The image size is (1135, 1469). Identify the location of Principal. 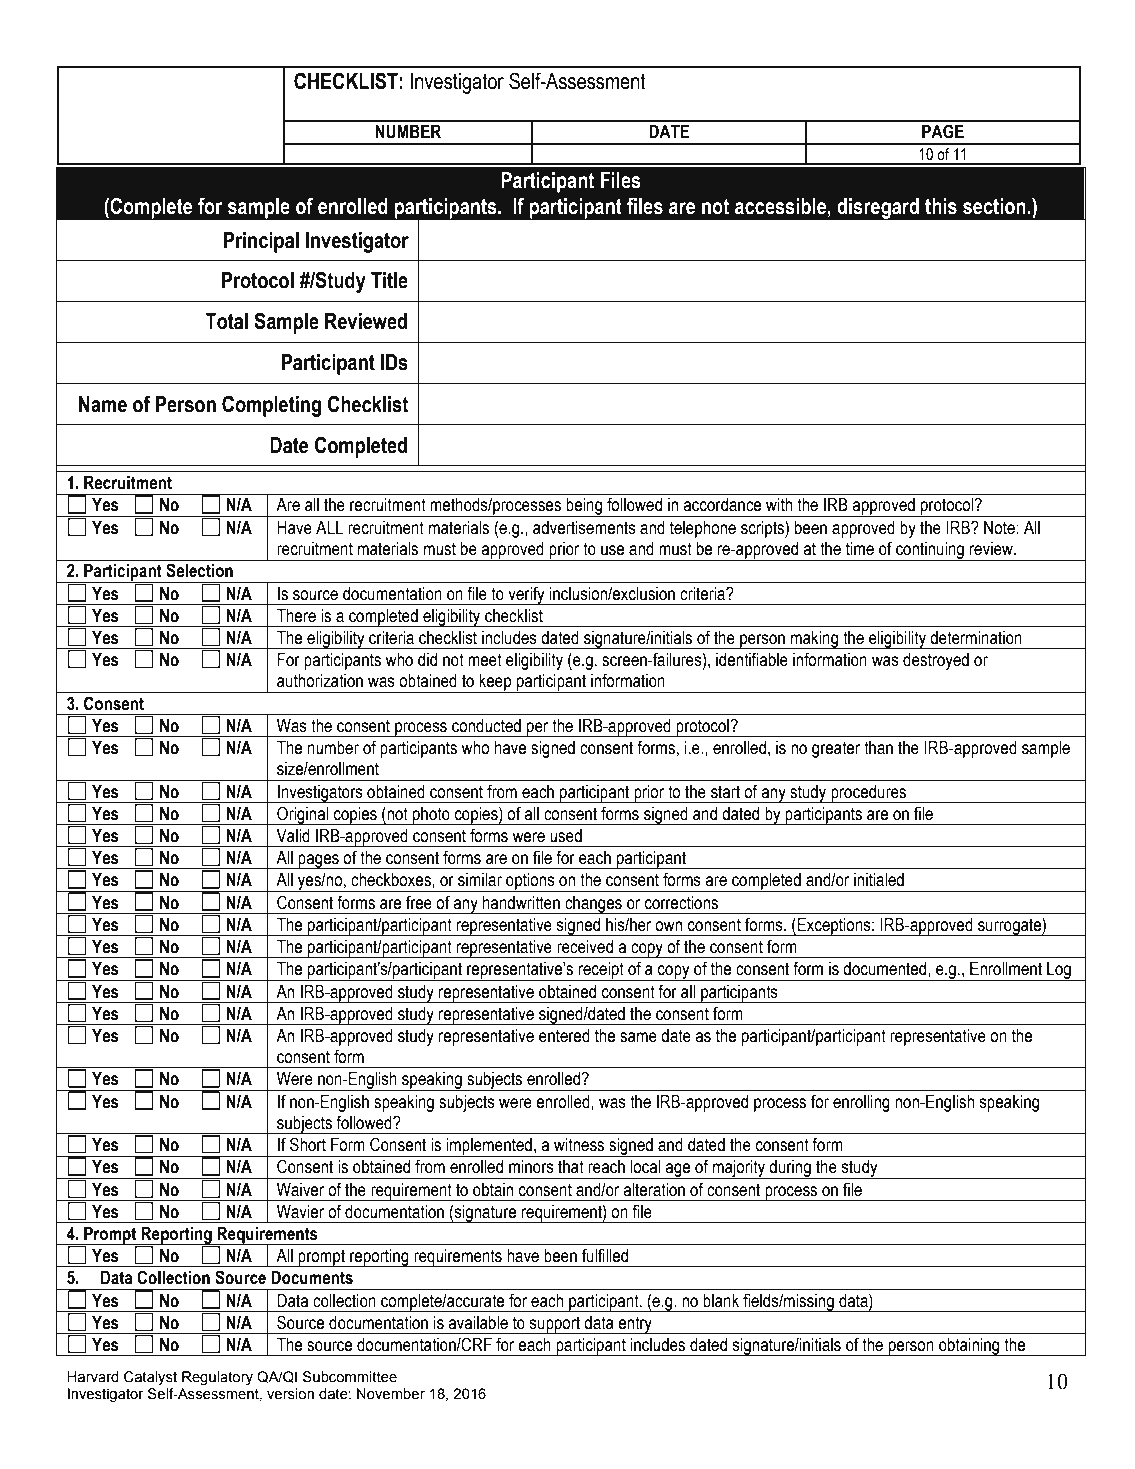
(261, 242).
